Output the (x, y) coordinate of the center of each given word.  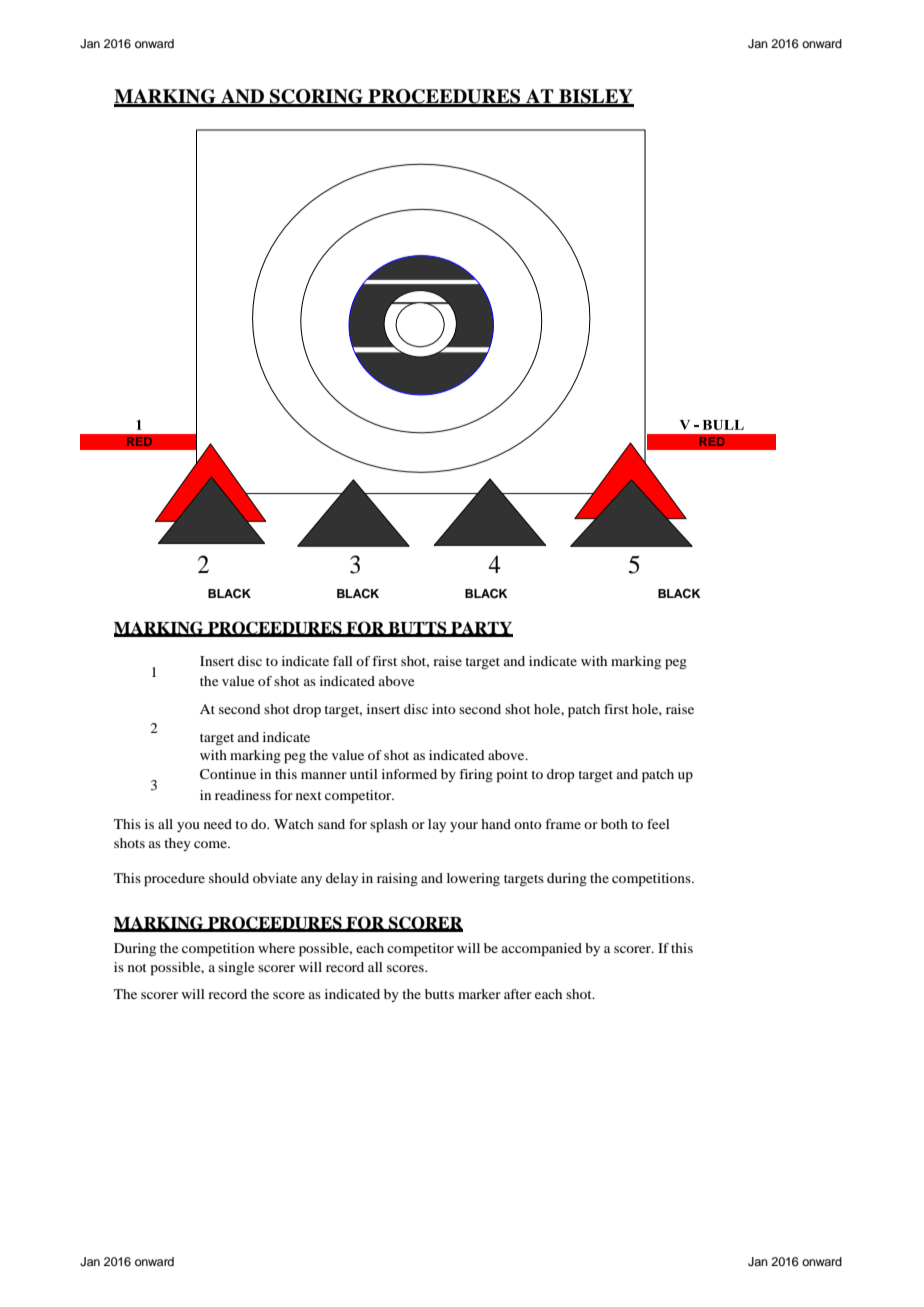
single (236, 968)
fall (343, 661)
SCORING (317, 97)
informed (409, 774)
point (512, 776)
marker (479, 994)
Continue (228, 774)
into (444, 709)
